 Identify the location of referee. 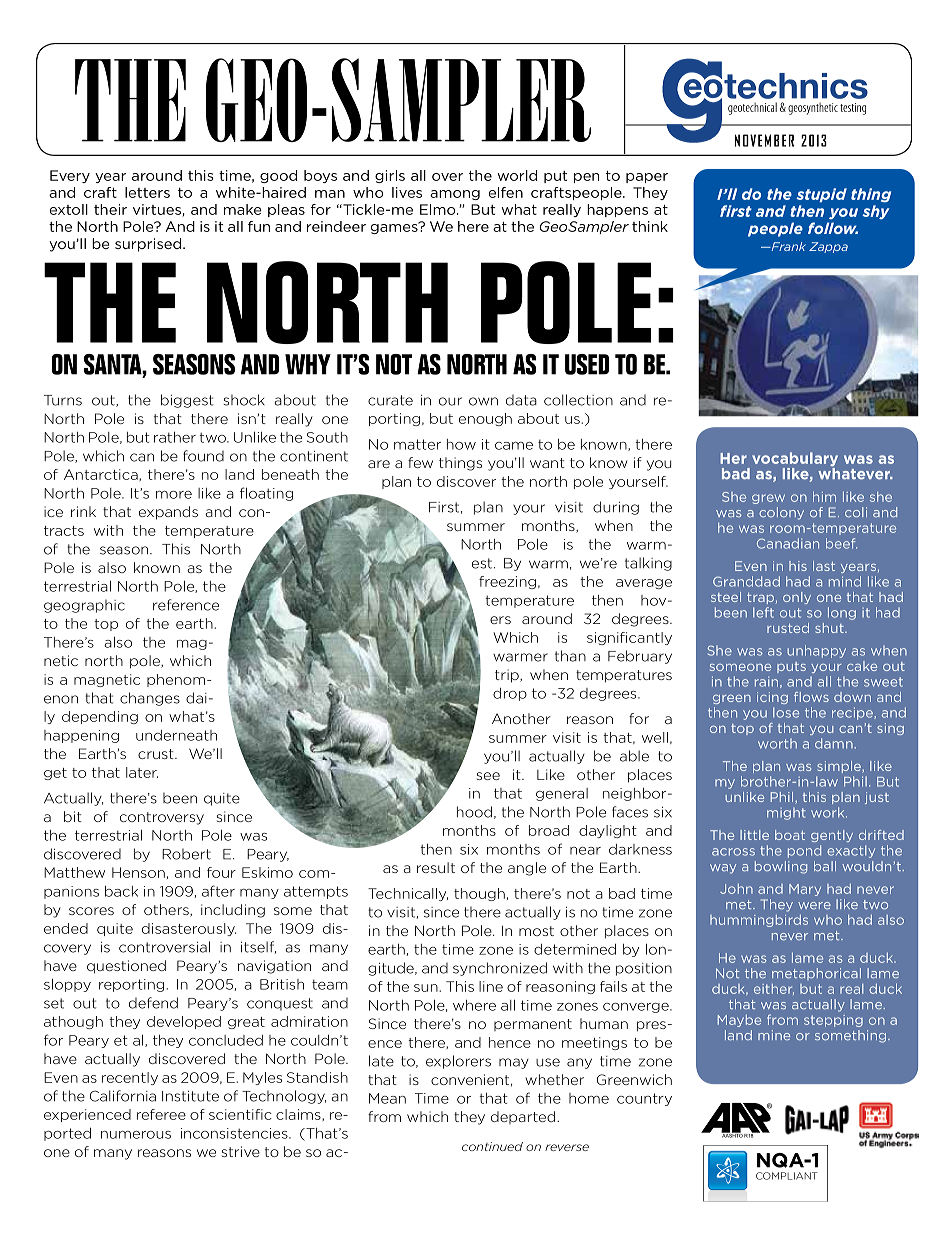
(161, 1114).
